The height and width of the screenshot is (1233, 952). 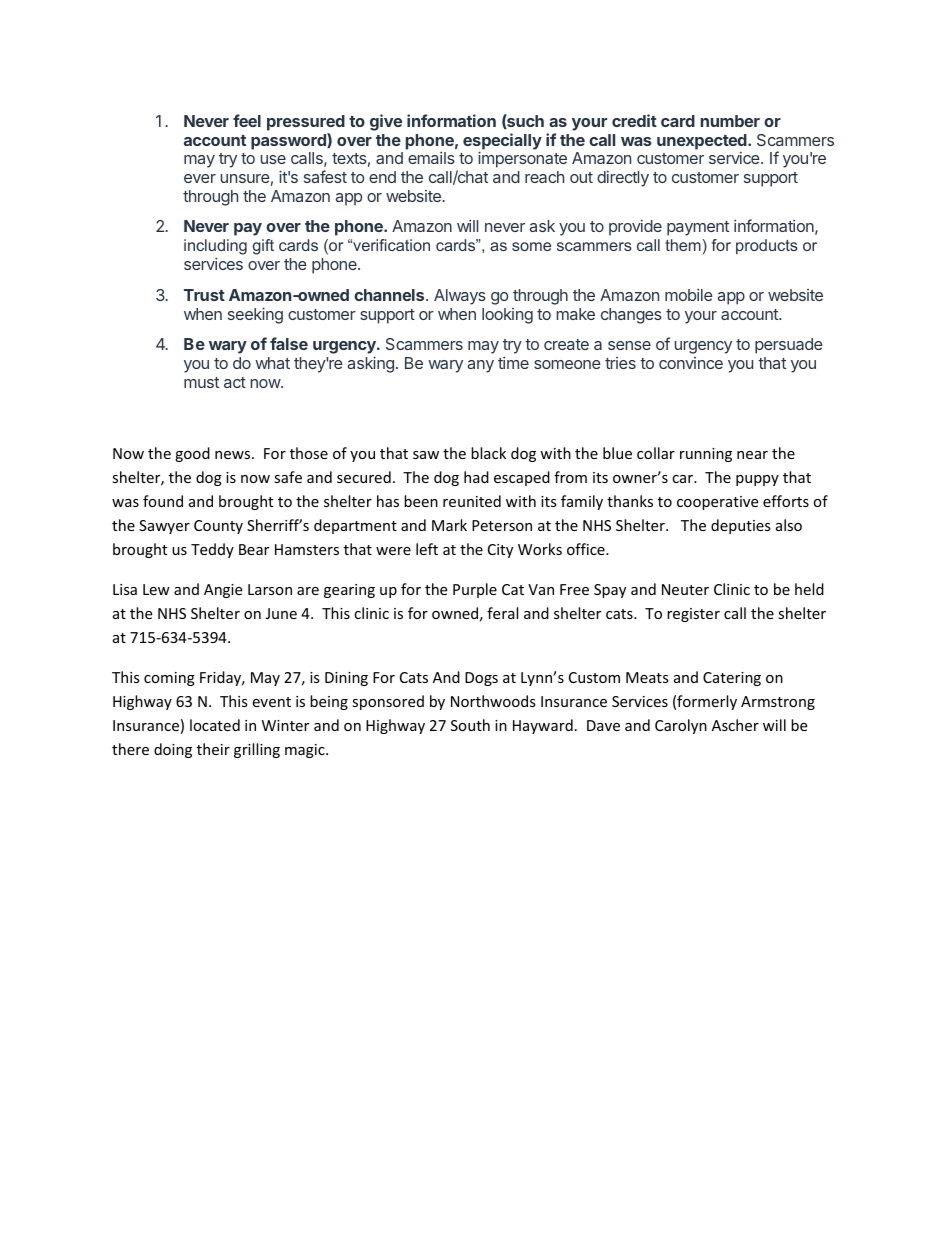 What do you see at coordinates (215, 725) in the screenshot?
I see `located` at bounding box center [215, 725].
